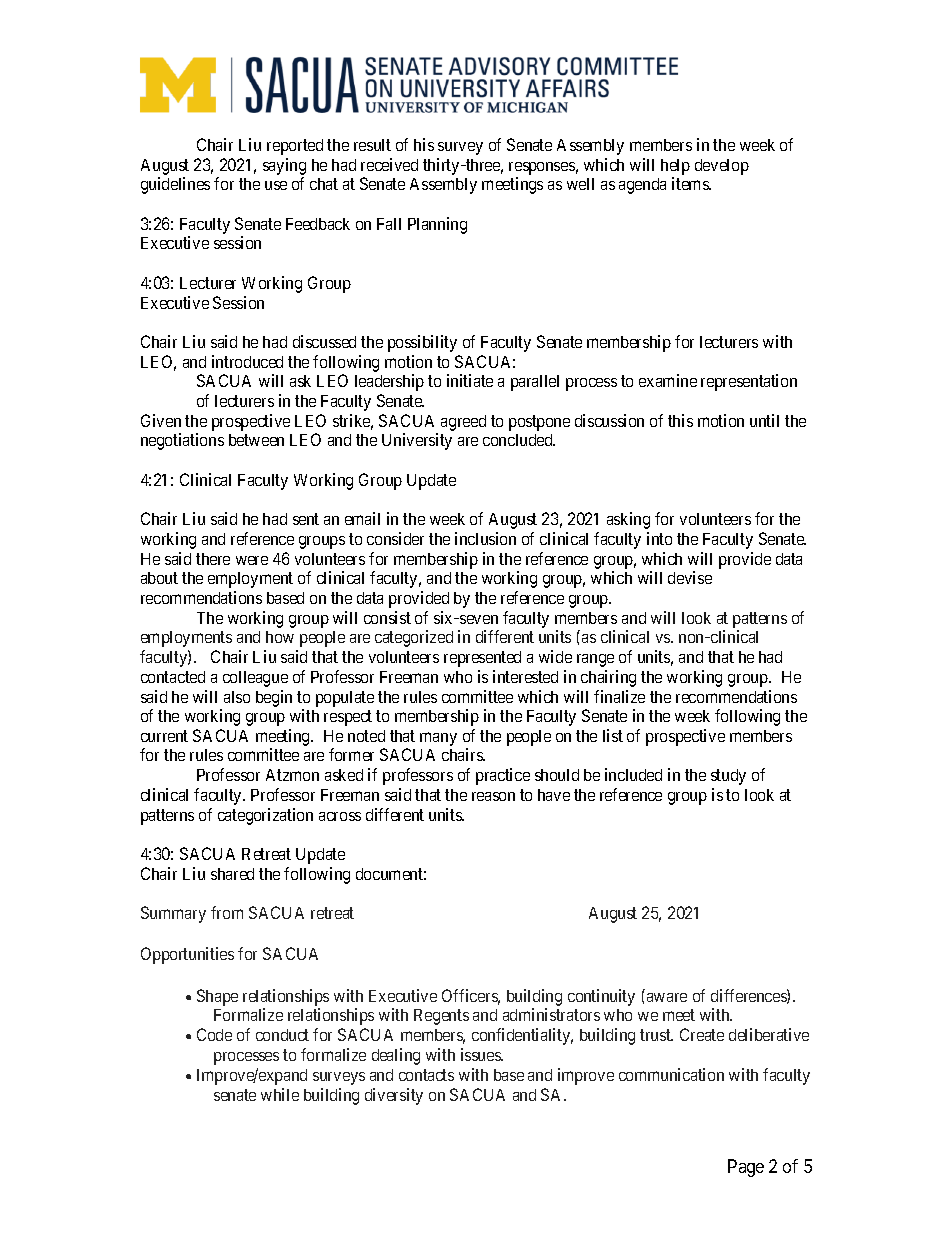  Describe the element at coordinates (485, 538) in the document. I see `inclusion` at that location.
